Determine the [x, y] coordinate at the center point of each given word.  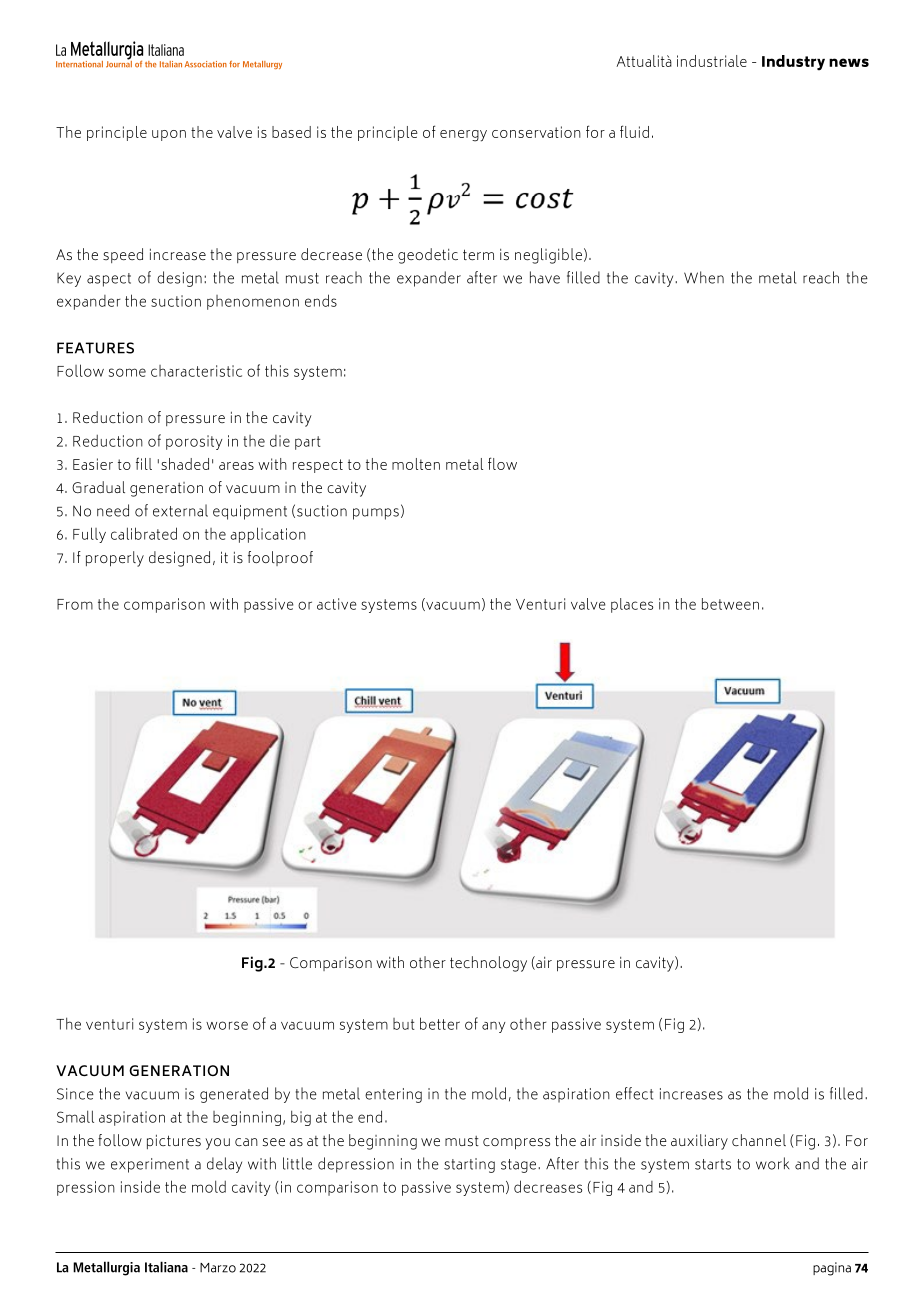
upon [169, 135]
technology [488, 964]
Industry [793, 63]
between [730, 604]
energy [463, 136]
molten [416, 464]
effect [634, 1093]
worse [227, 1025]
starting [469, 1165]
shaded [185, 464]
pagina [832, 1269]
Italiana [166, 1267]
